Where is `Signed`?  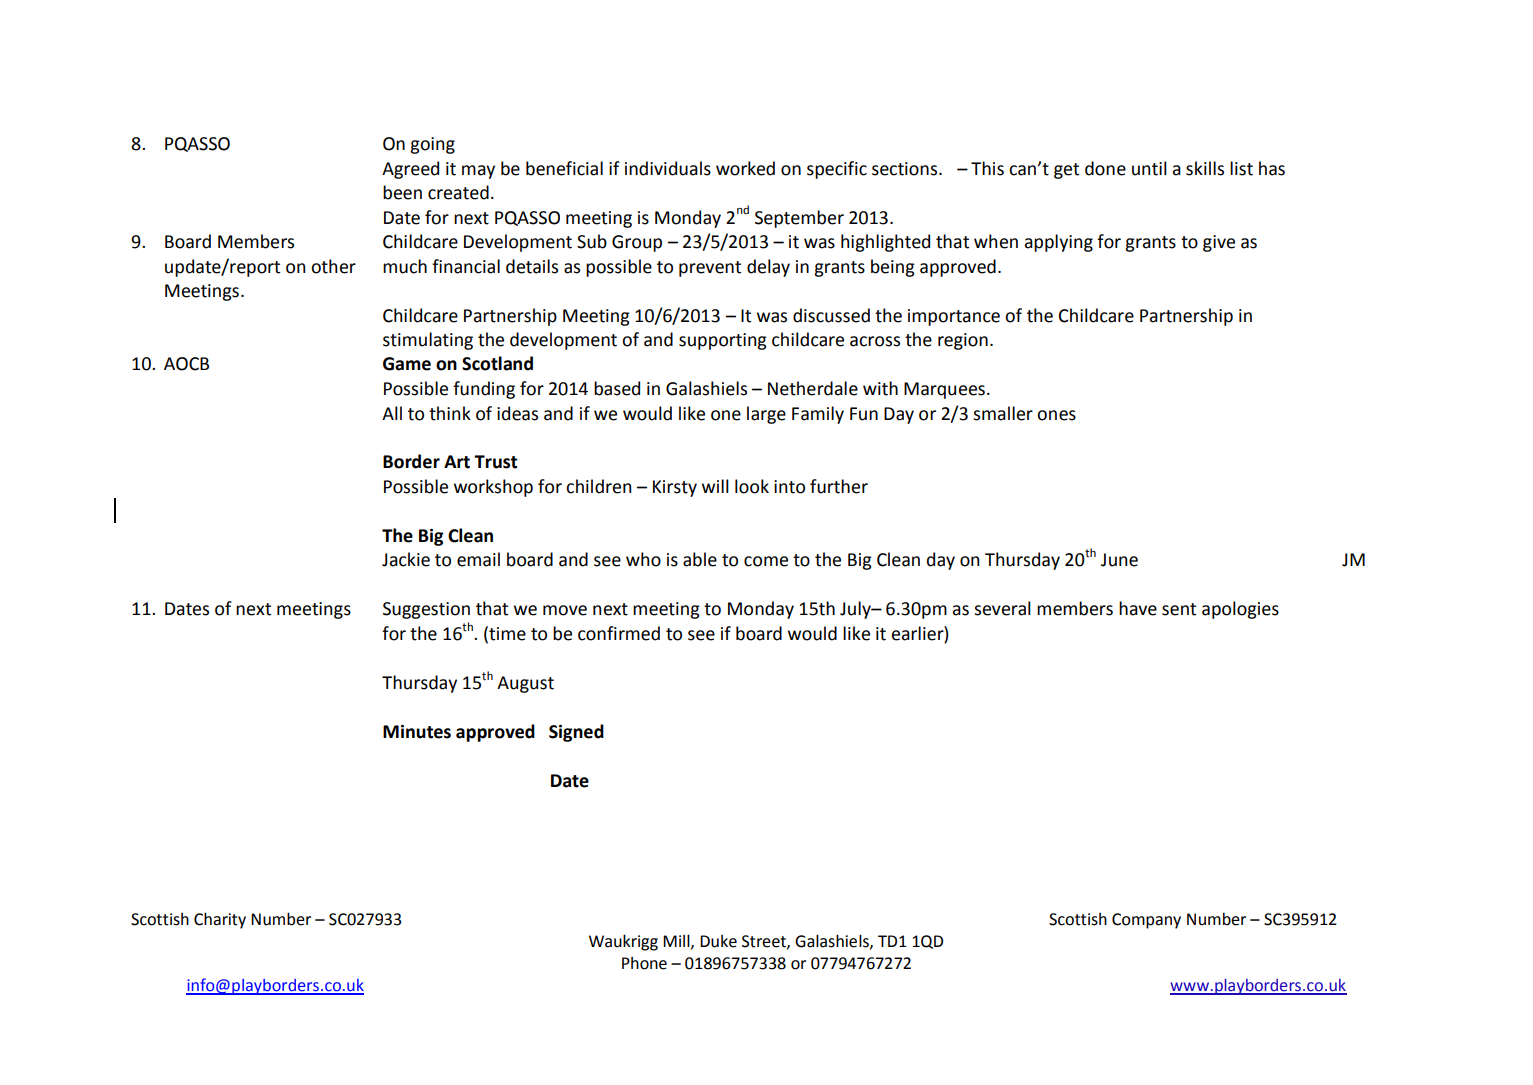
Signed is located at coordinates (576, 733).
